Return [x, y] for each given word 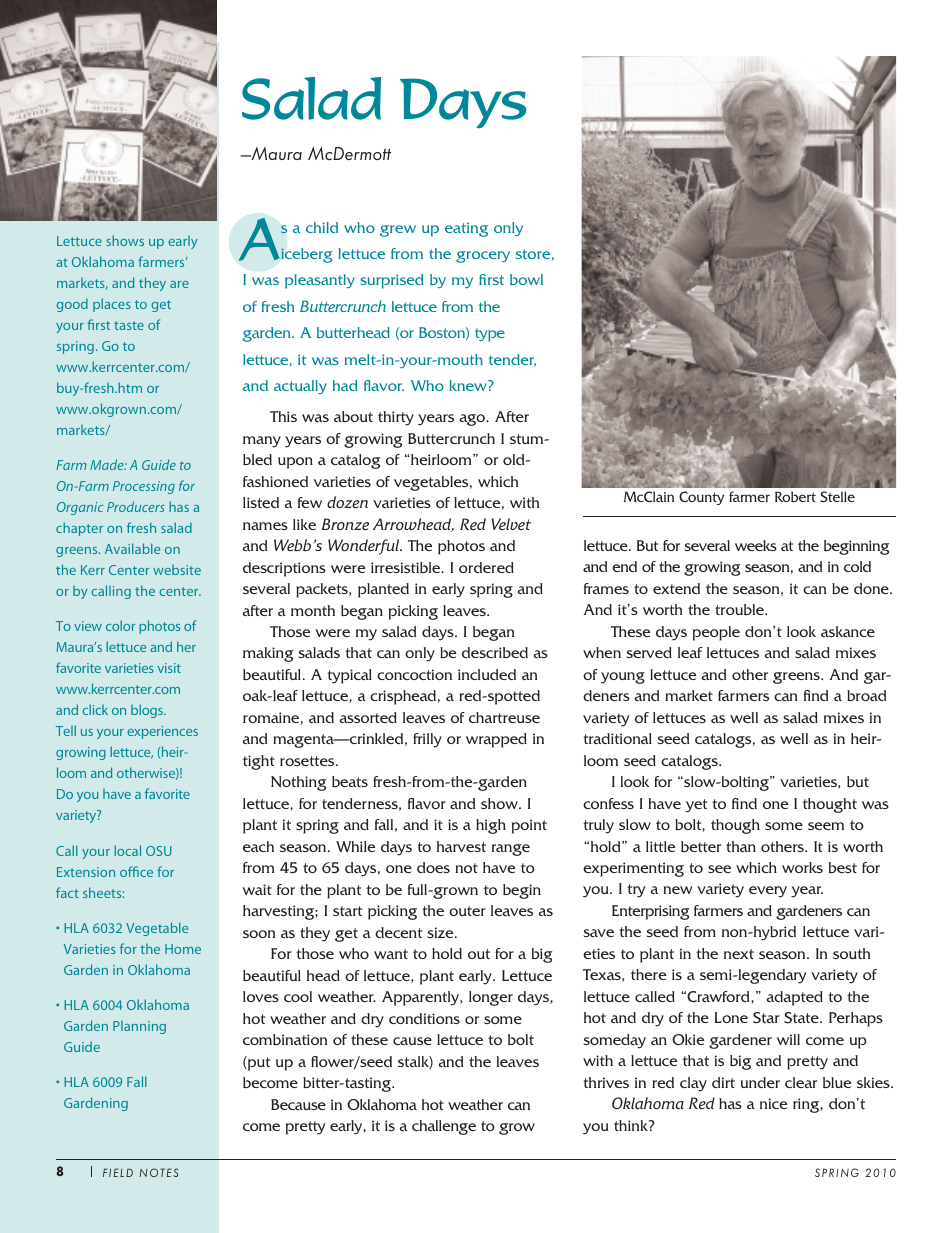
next [739, 954]
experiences [162, 732]
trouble [740, 609]
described [495, 652]
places [112, 305]
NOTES [159, 1172]
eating [466, 229]
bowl [526, 279]
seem [826, 826]
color [120, 625]
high [491, 826]
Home [183, 949]
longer [491, 998]
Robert [795, 496]
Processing [144, 487]
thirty [396, 418]
